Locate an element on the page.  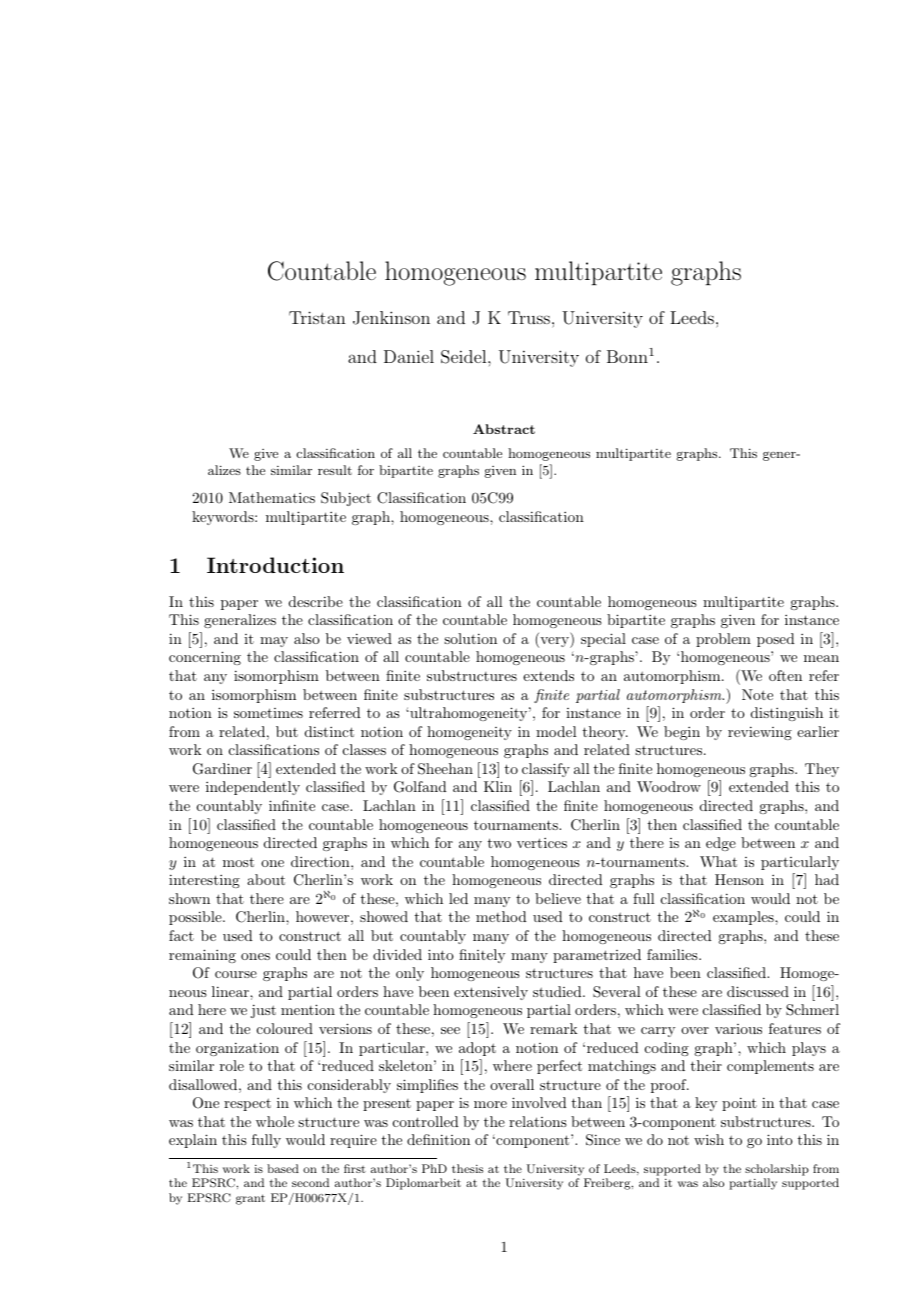
thesis is located at coordinates (467, 1168).
